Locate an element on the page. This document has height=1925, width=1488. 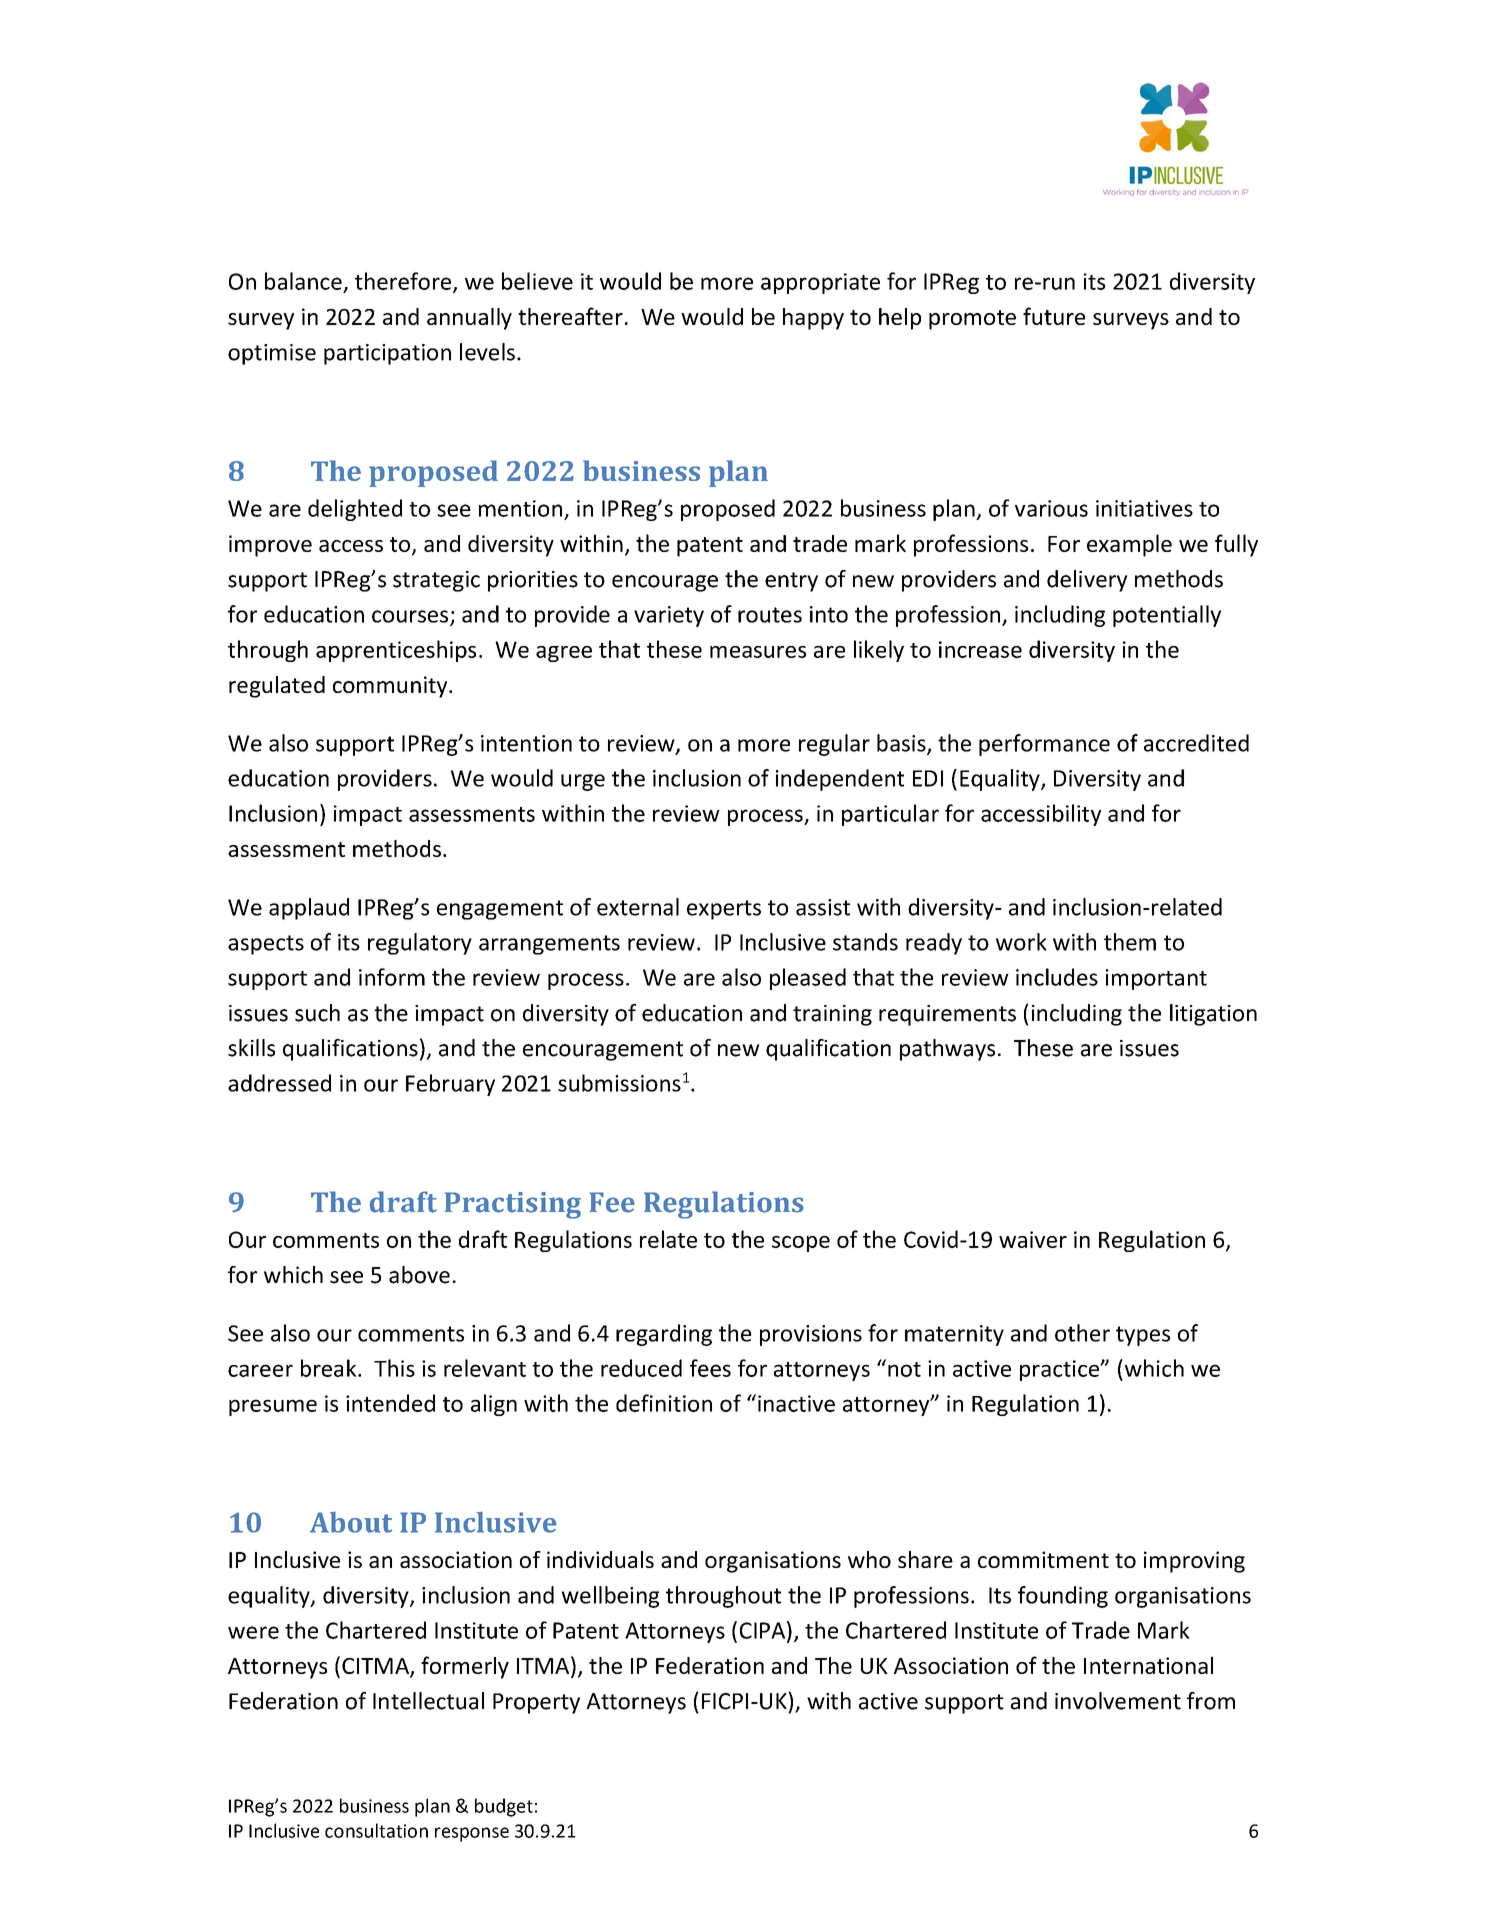
future is located at coordinates (1054, 316).
